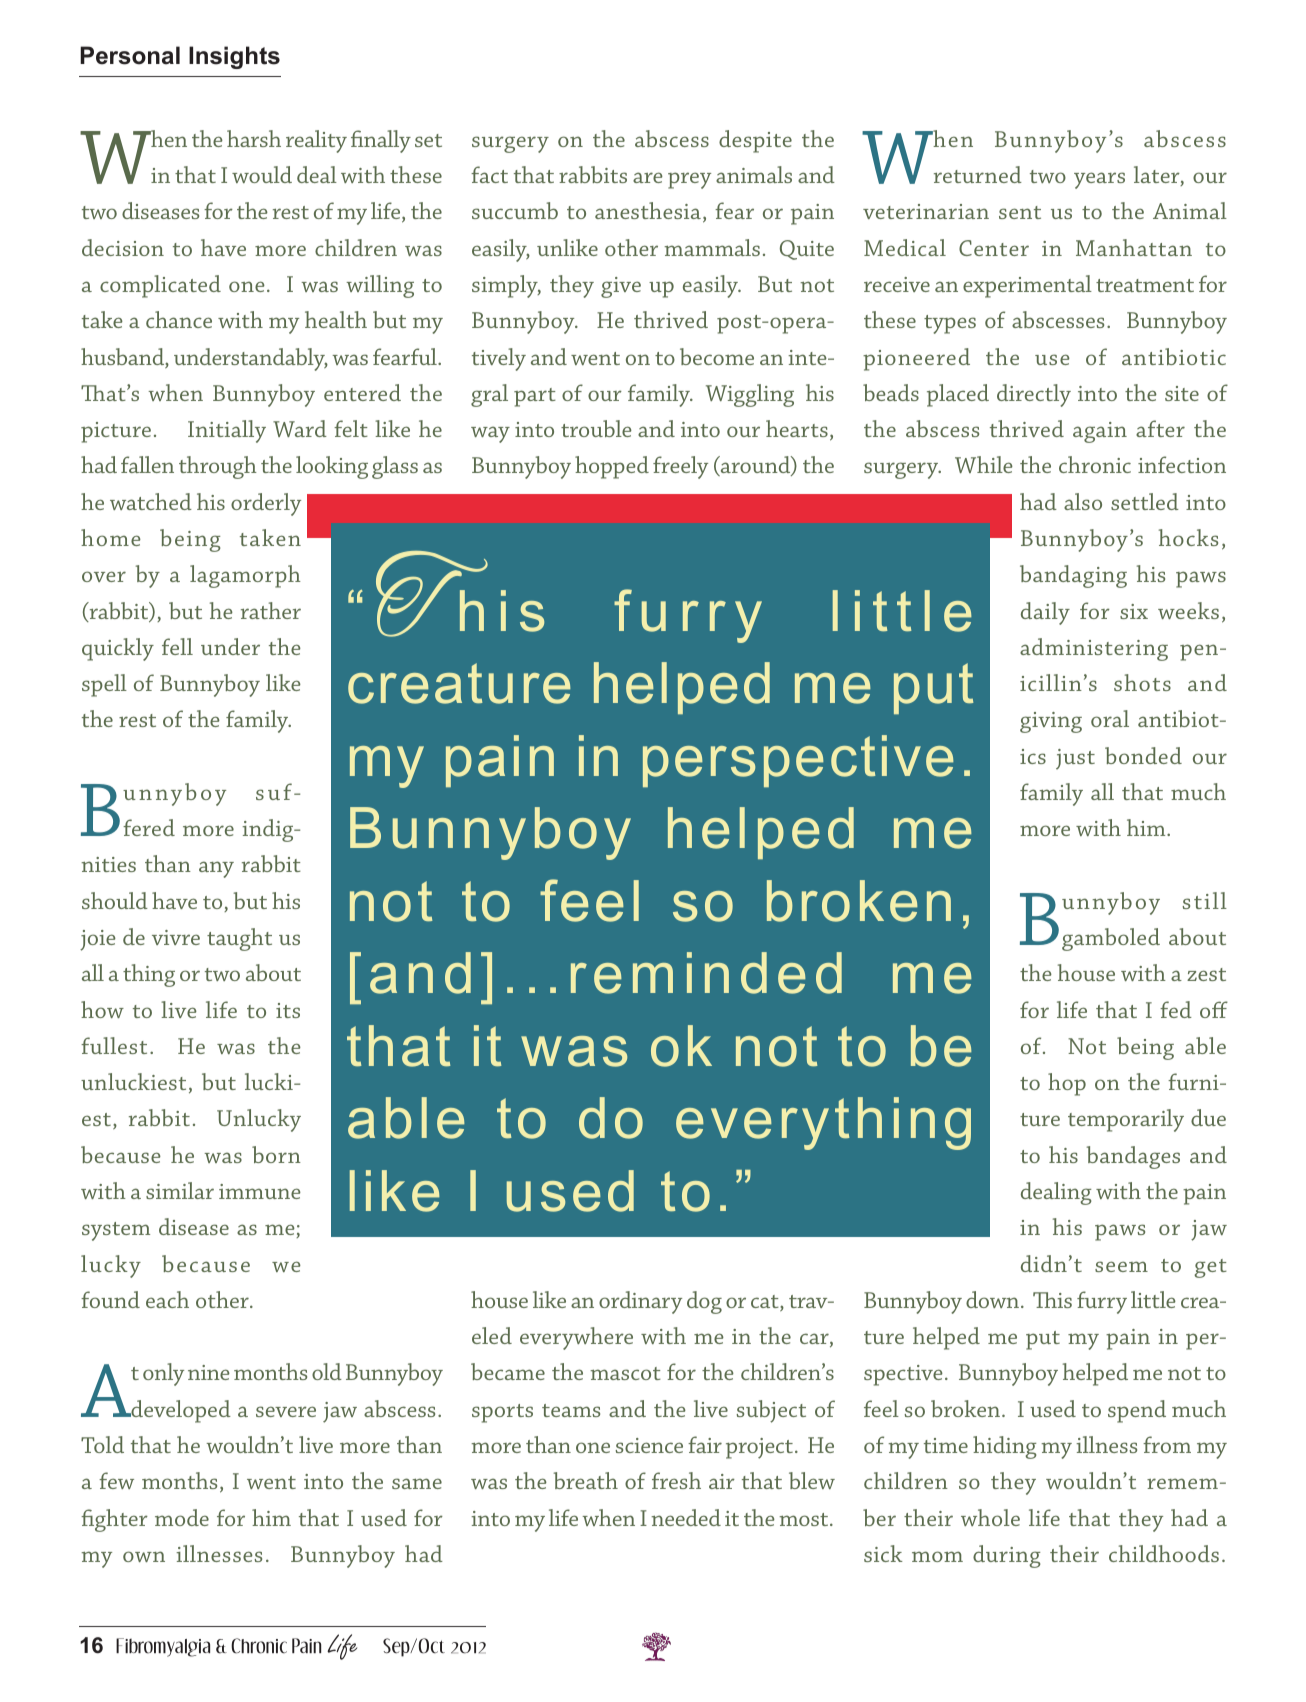 The width and height of the screenshot is (1306, 1702). What do you see at coordinates (1204, 900) in the screenshot?
I see `still` at bounding box center [1204, 900].
